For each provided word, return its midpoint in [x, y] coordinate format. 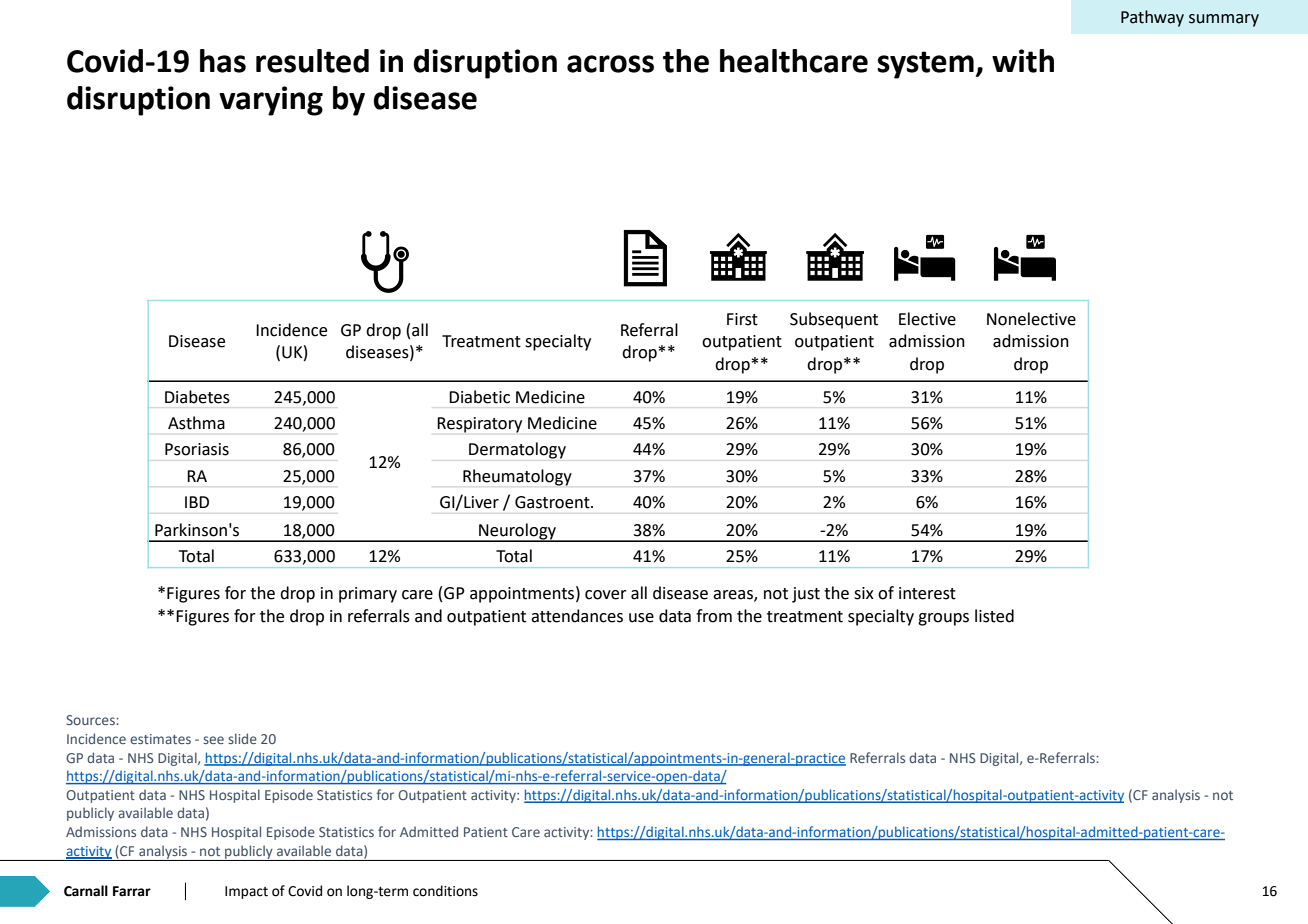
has [223, 61]
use [641, 618]
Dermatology [517, 450]
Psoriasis [197, 449]
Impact [246, 892]
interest [927, 593]
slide [242, 738]
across [610, 64]
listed [994, 616]
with [1023, 61]
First [742, 319]
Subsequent [834, 320]
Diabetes [197, 397]
